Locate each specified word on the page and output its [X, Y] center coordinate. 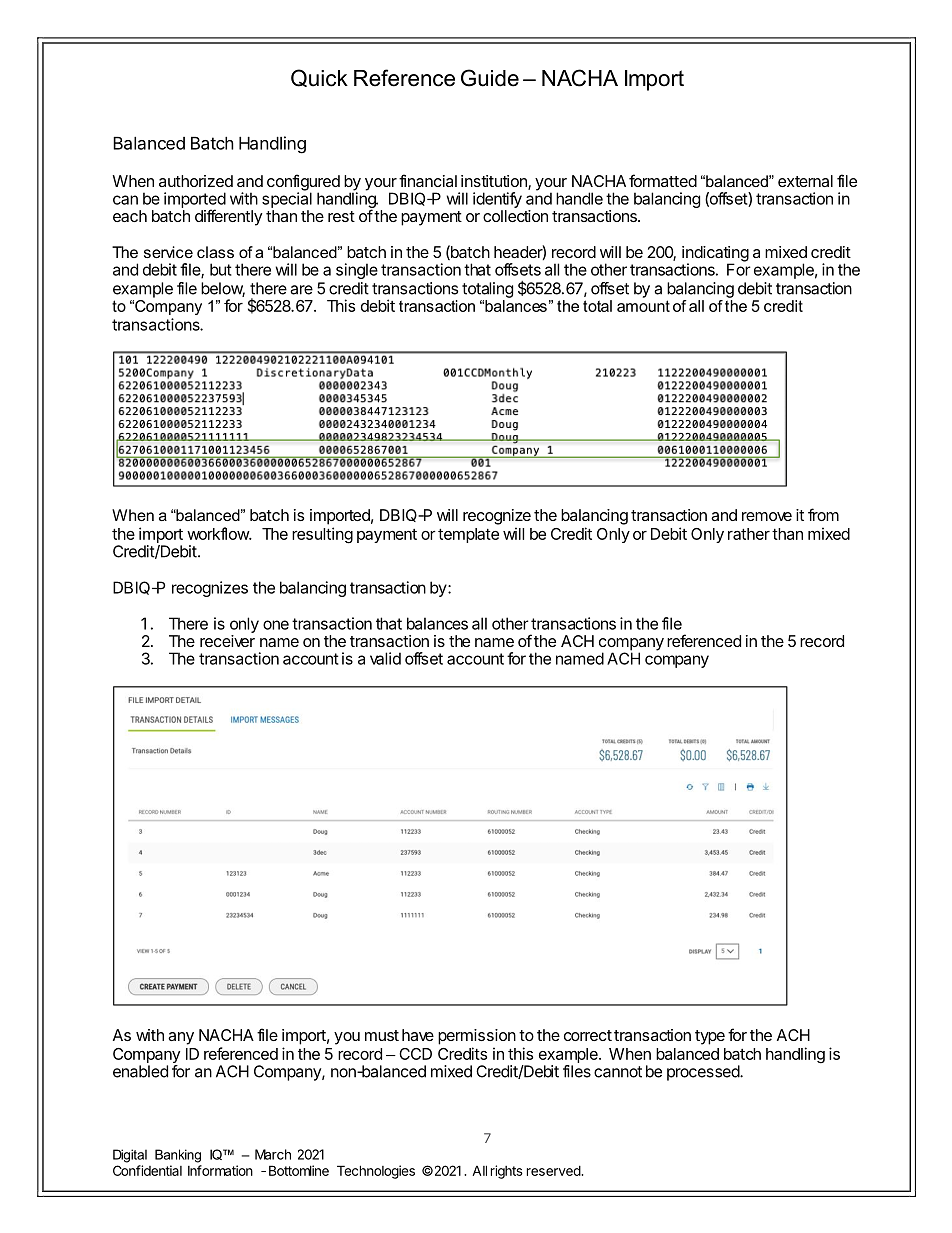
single [357, 271]
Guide [490, 78]
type [710, 1037]
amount [643, 306]
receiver [227, 641]
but [221, 269]
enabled [140, 1071]
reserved [554, 1171]
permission [477, 1037]
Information [220, 1170]
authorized [196, 181]
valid [385, 658]
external [805, 181]
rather [749, 534]
